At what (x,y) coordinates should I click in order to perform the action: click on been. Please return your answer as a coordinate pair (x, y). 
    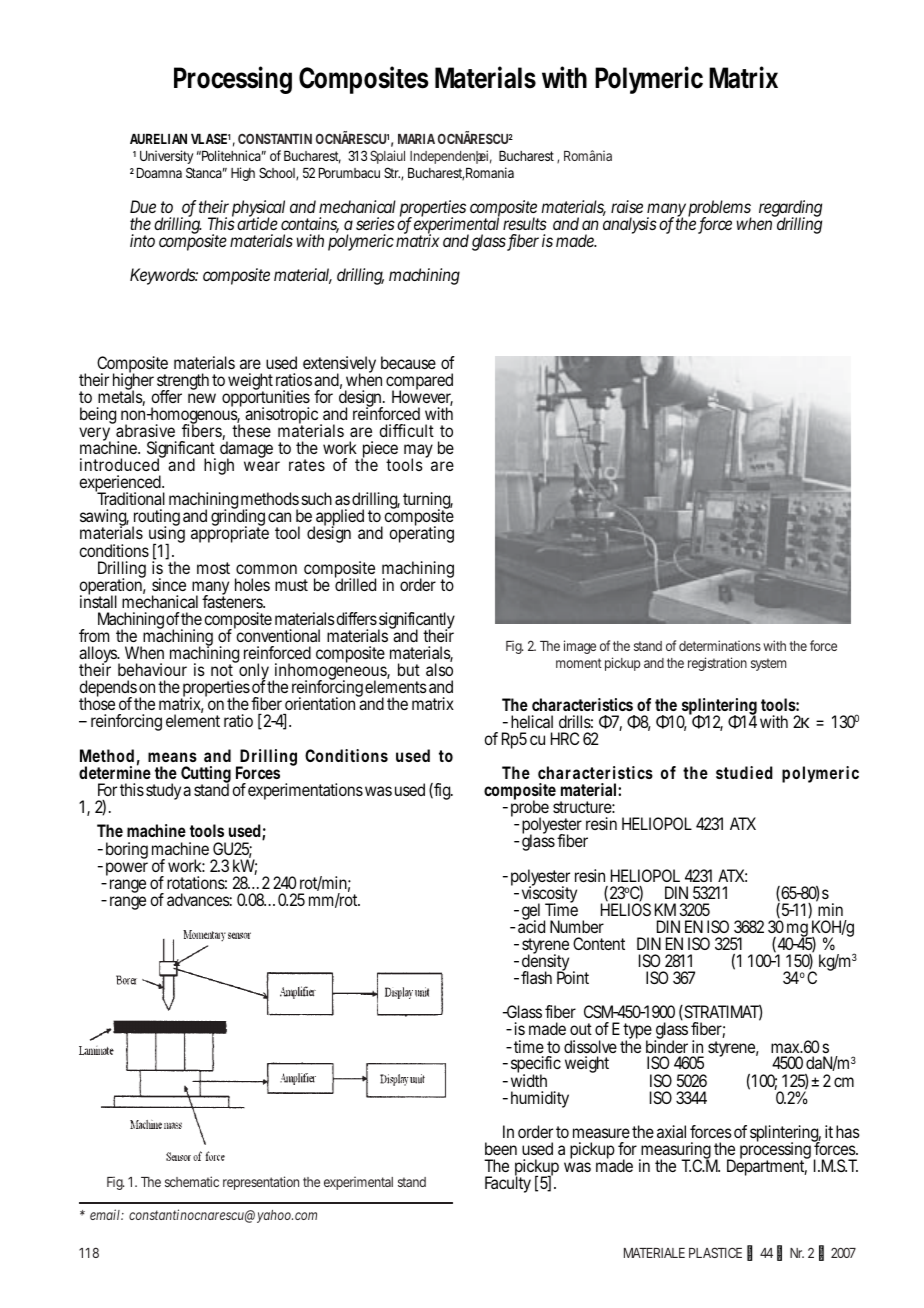
    Looking at the image, I should click on (501, 1148).
